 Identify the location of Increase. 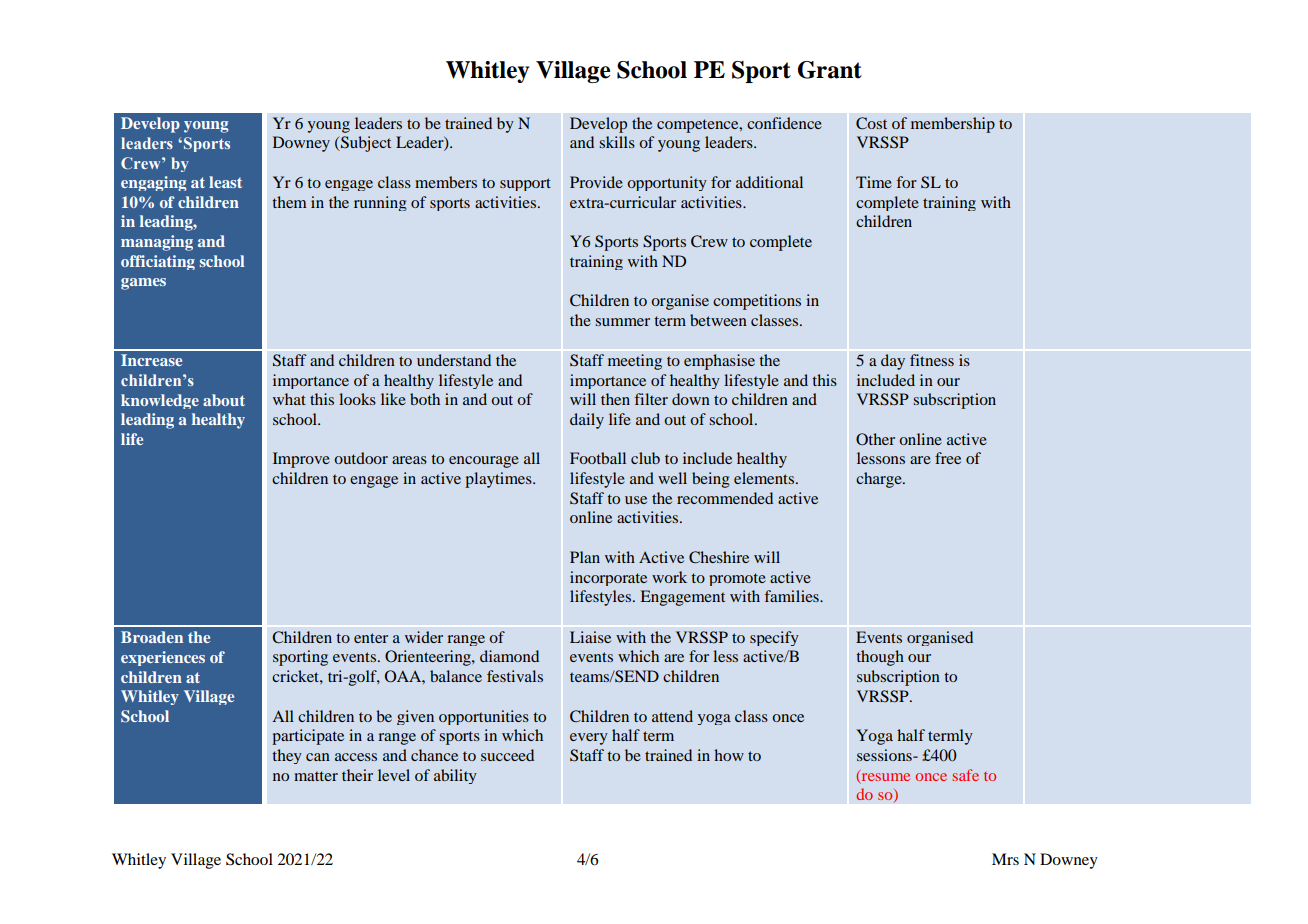
(151, 360).
